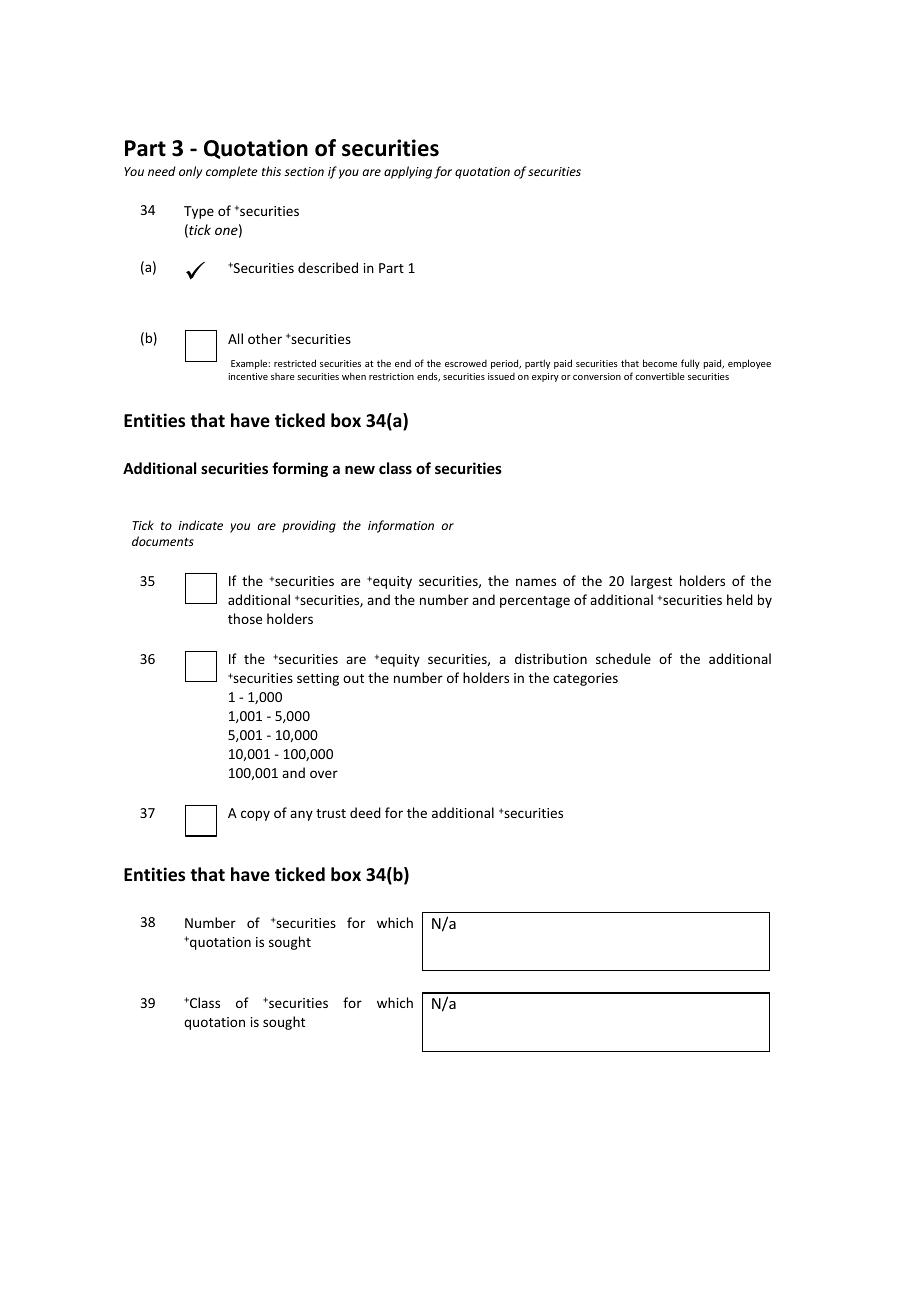 Image resolution: width=924 pixels, height=1307 pixels. I want to click on information, so click(401, 526).
